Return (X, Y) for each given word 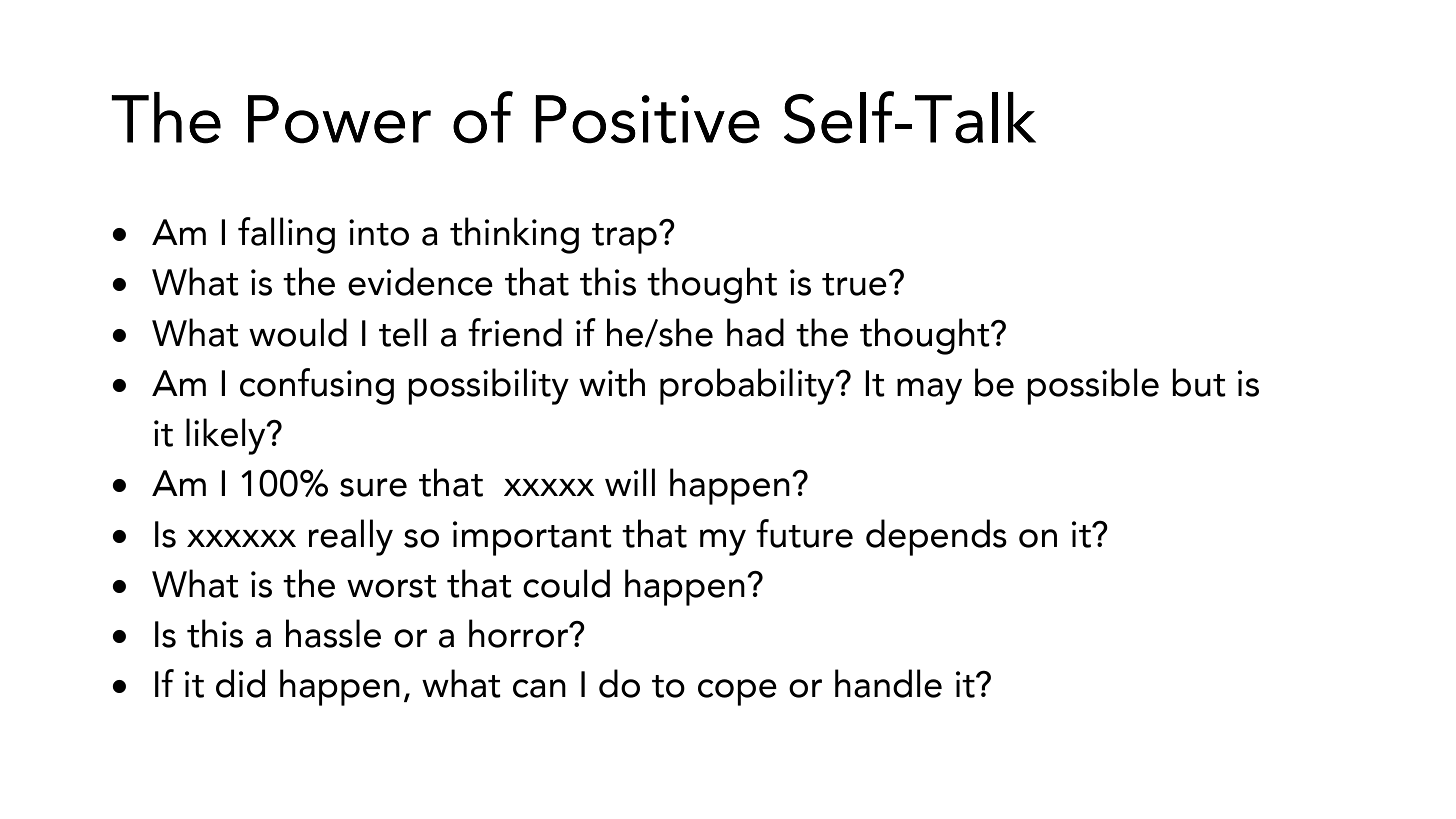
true (854, 284)
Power (339, 119)
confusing (317, 386)
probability (748, 386)
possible (1093, 386)
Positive (647, 119)
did (240, 683)
